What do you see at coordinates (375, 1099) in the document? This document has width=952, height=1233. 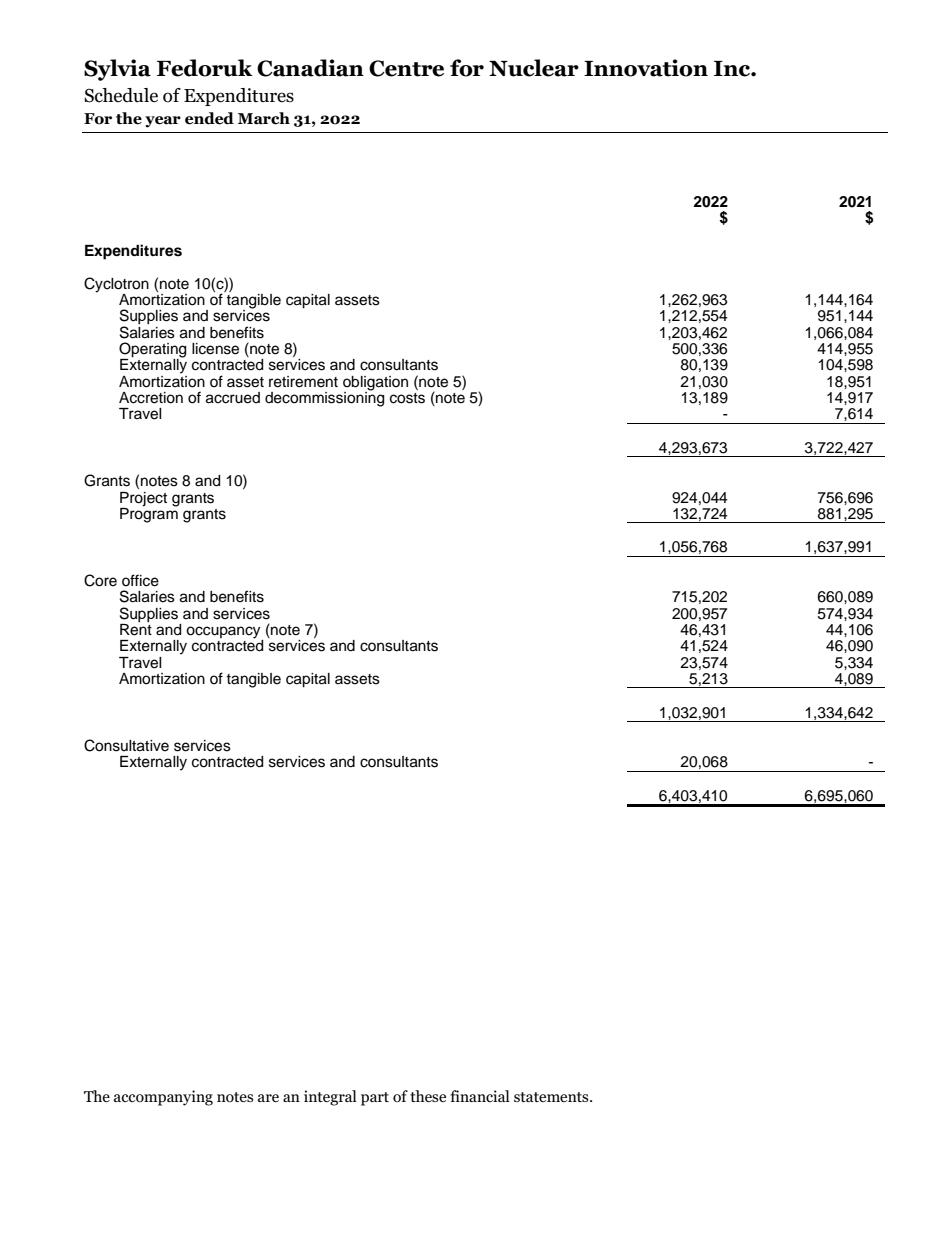 I see `part` at bounding box center [375, 1099].
